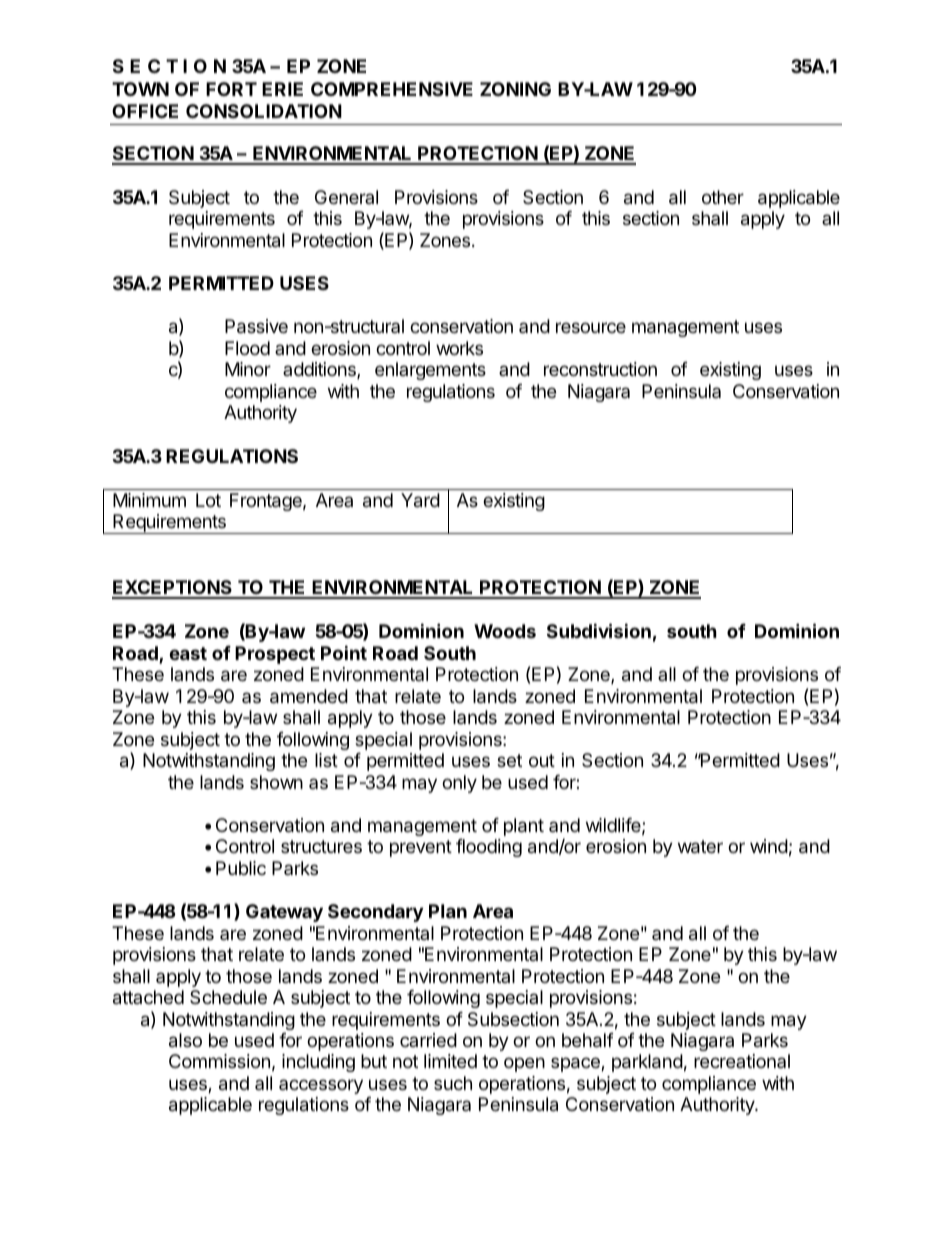 The height and width of the screenshot is (1233, 952). I want to click on other, so click(723, 197).
